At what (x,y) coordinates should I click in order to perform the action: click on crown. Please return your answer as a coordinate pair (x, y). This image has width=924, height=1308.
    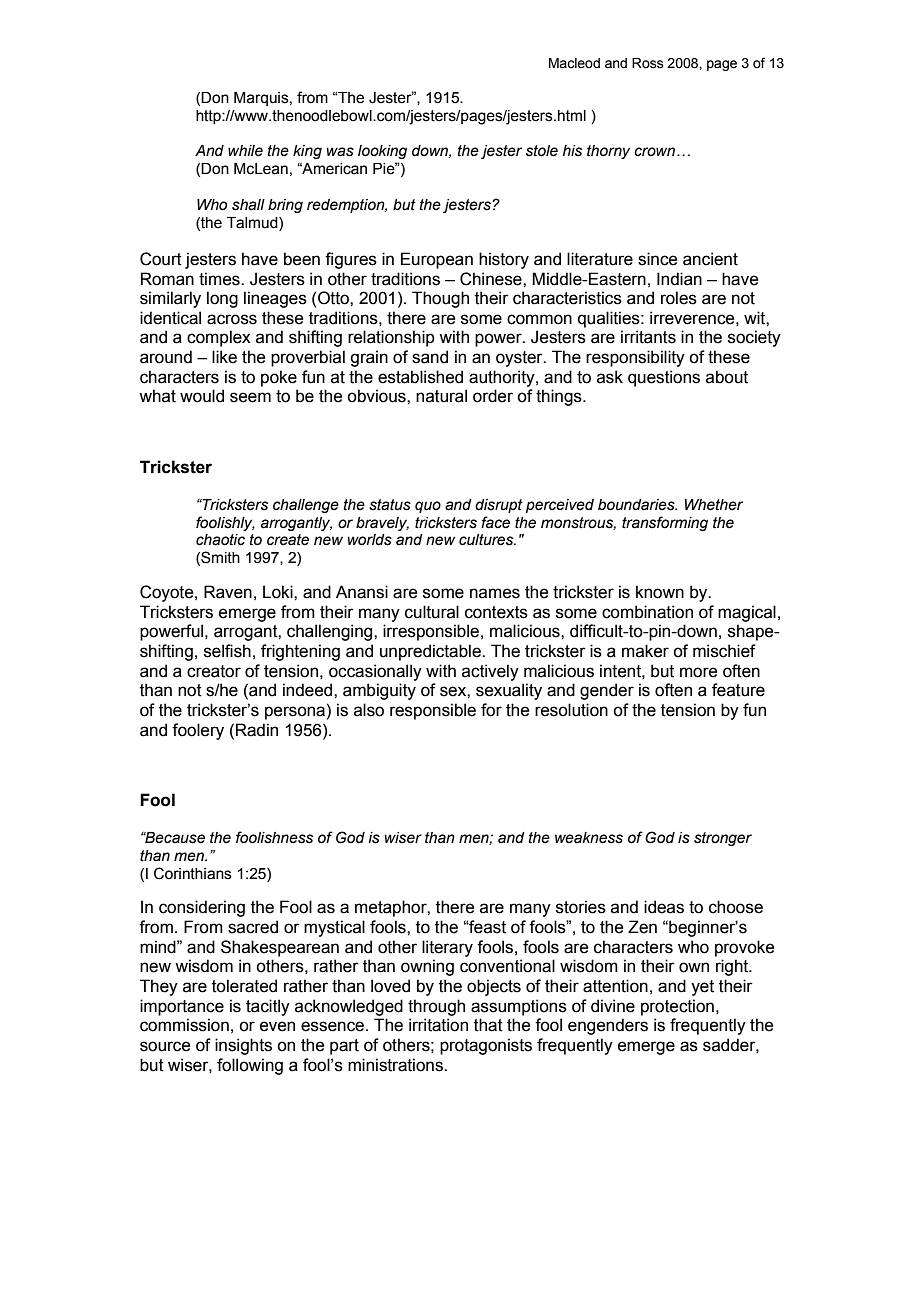
    Looking at the image, I should click on (656, 152).
